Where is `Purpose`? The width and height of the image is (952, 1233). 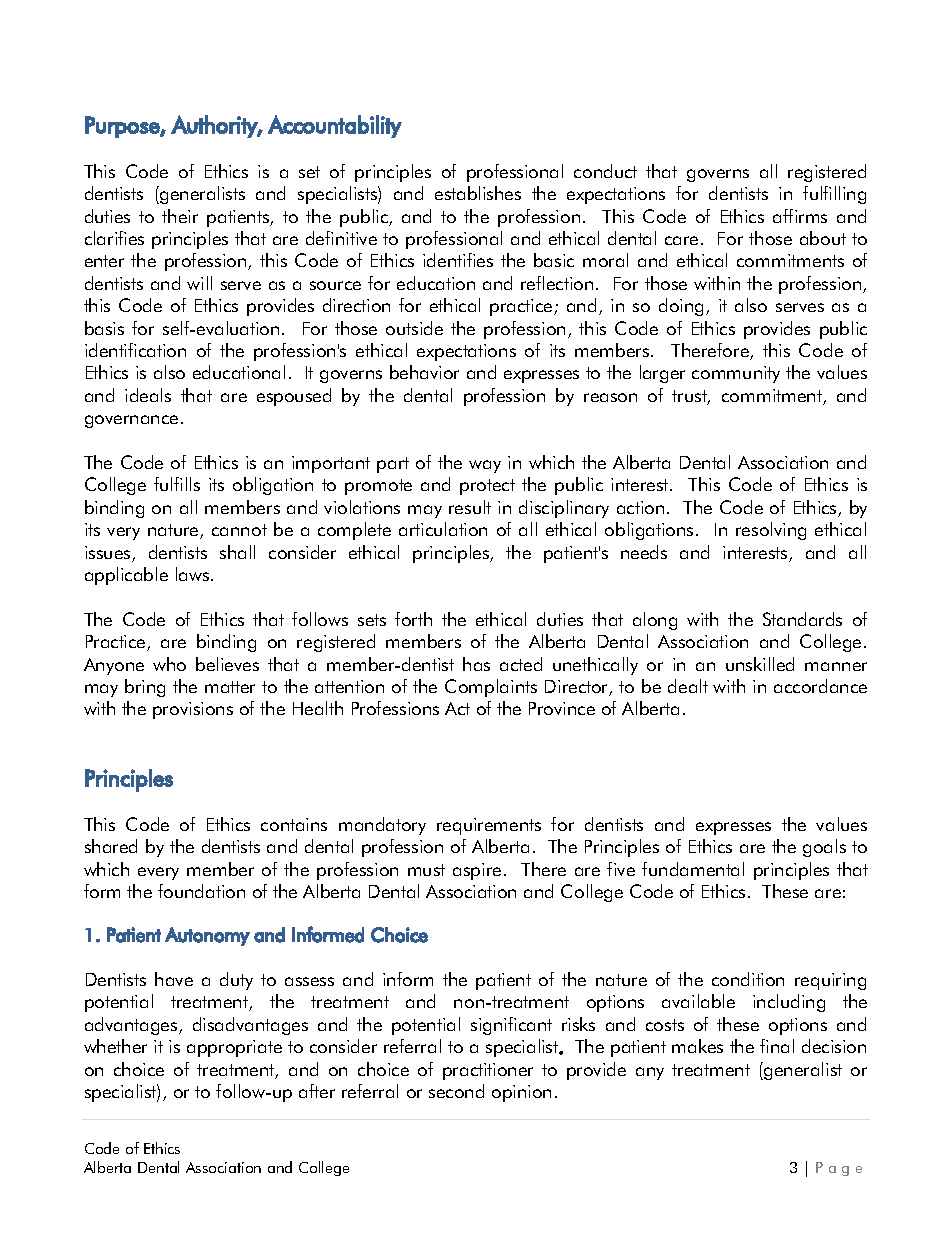
Purpose is located at coordinates (123, 127).
